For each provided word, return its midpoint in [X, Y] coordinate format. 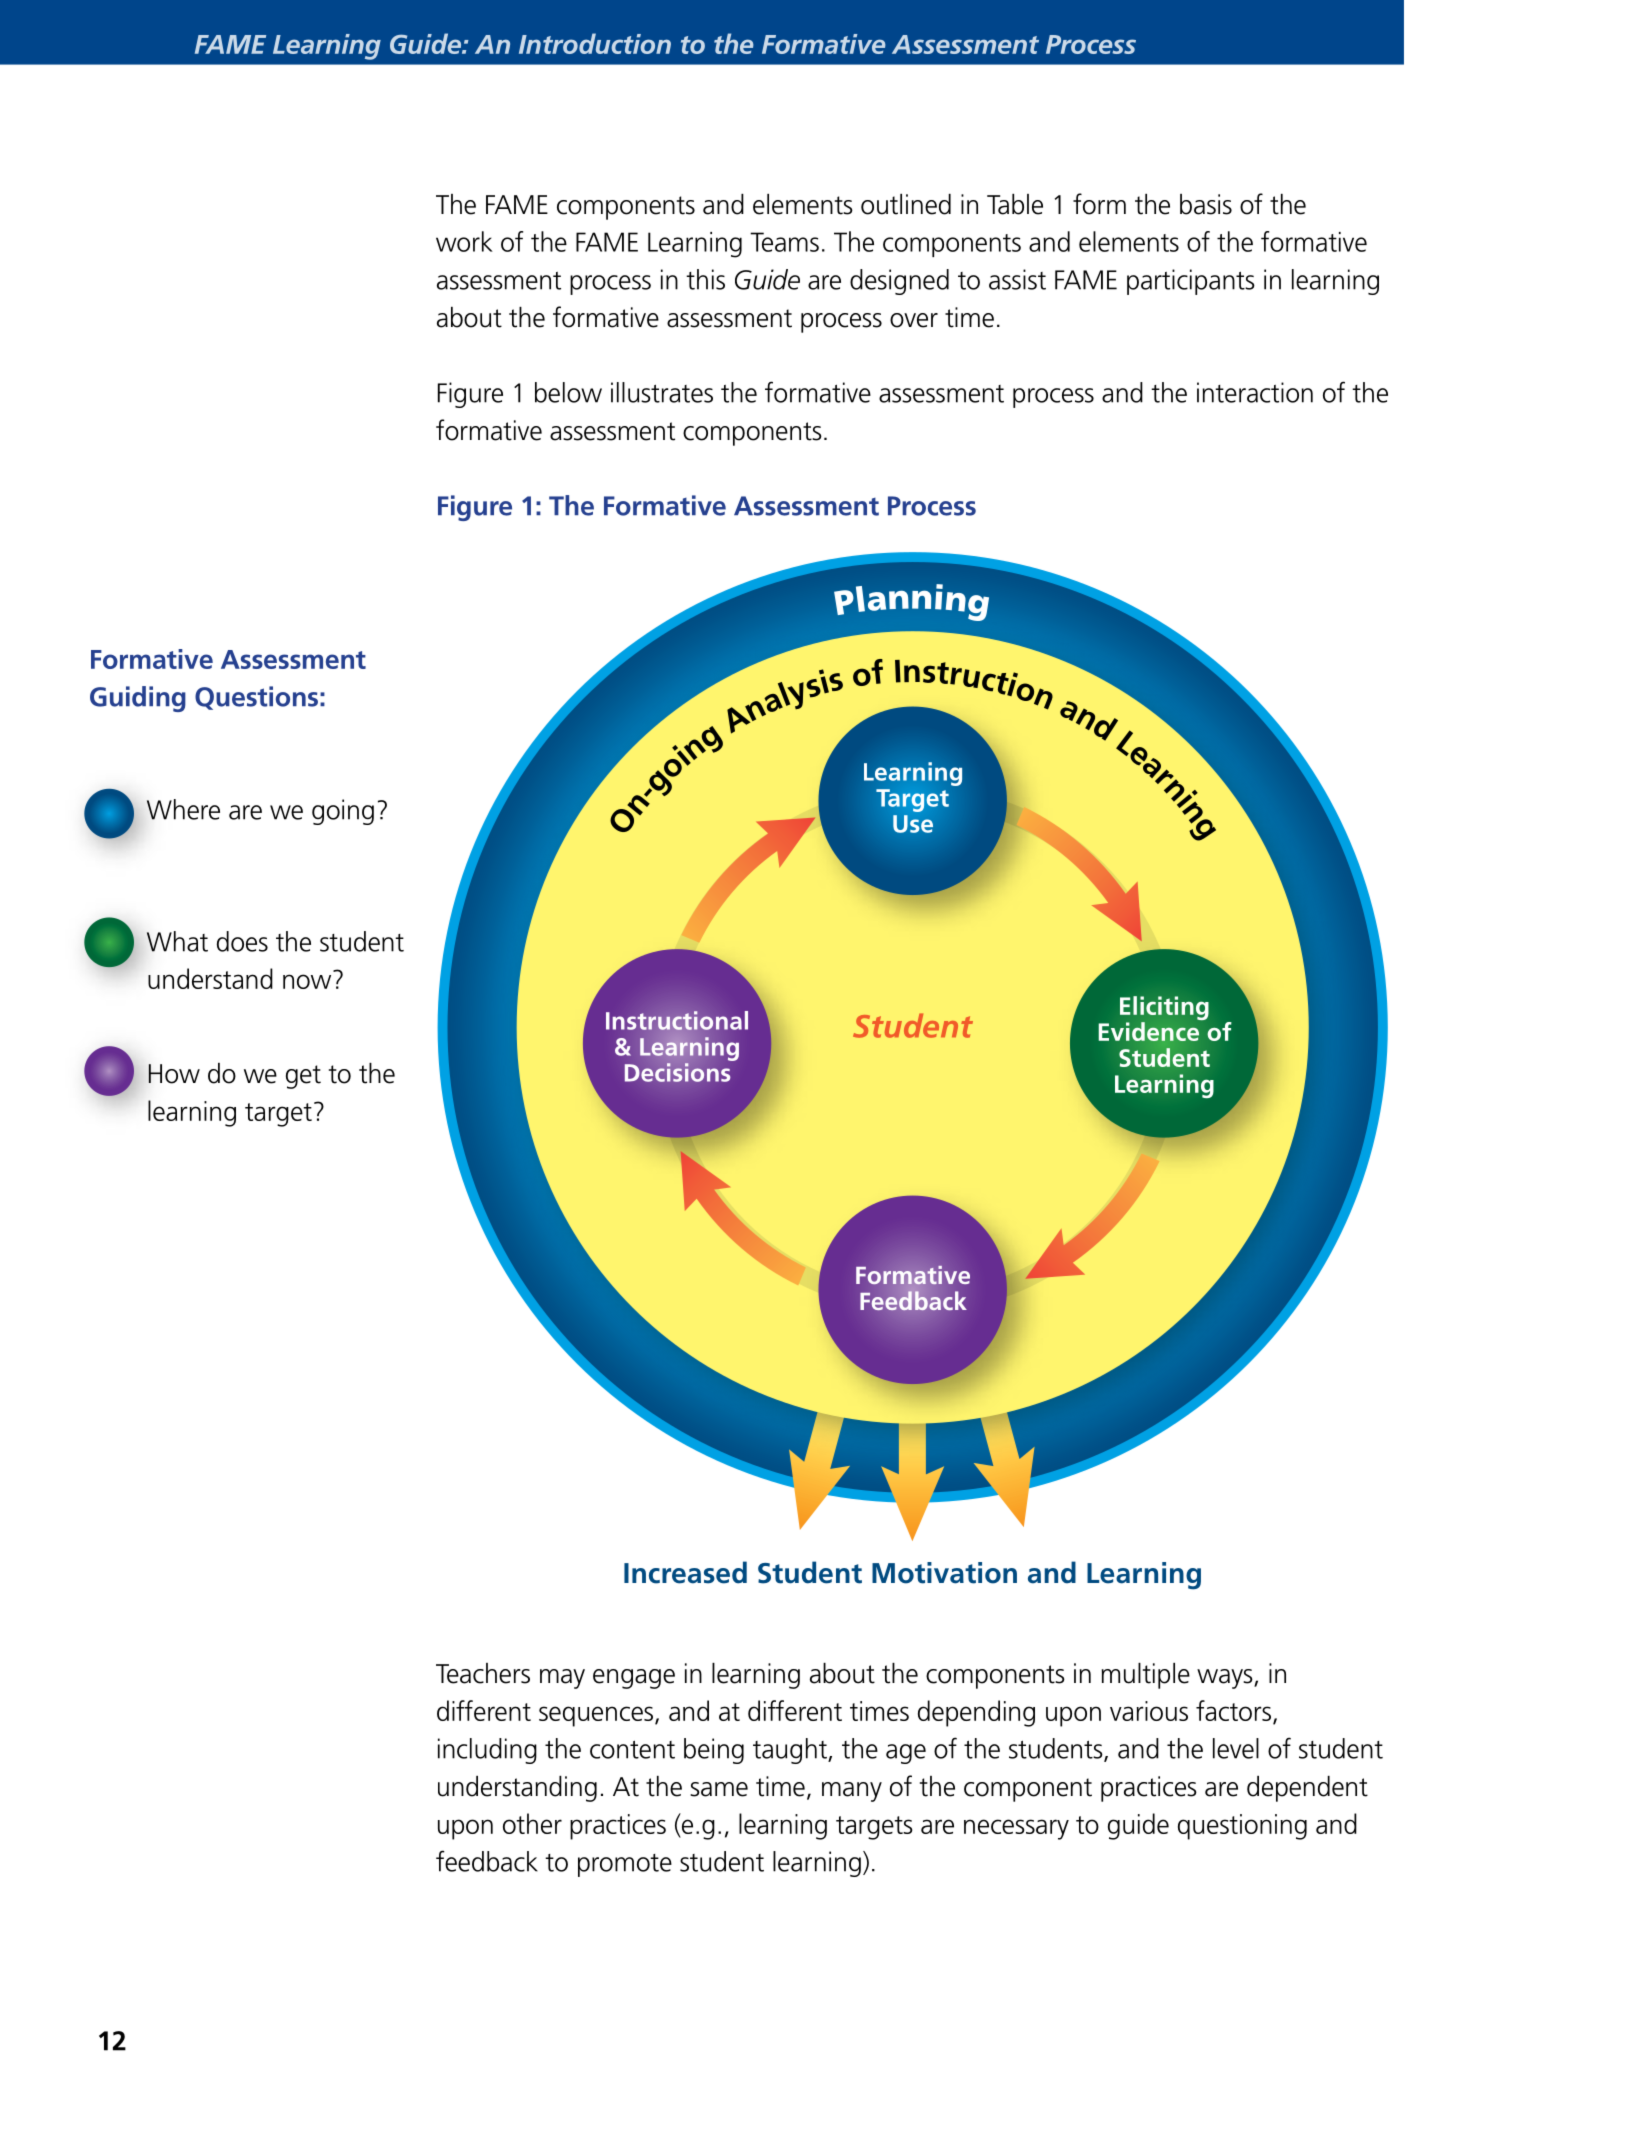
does [242, 941]
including [487, 1751]
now [307, 981]
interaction [1255, 392]
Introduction [595, 43]
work [464, 241]
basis [1206, 204]
